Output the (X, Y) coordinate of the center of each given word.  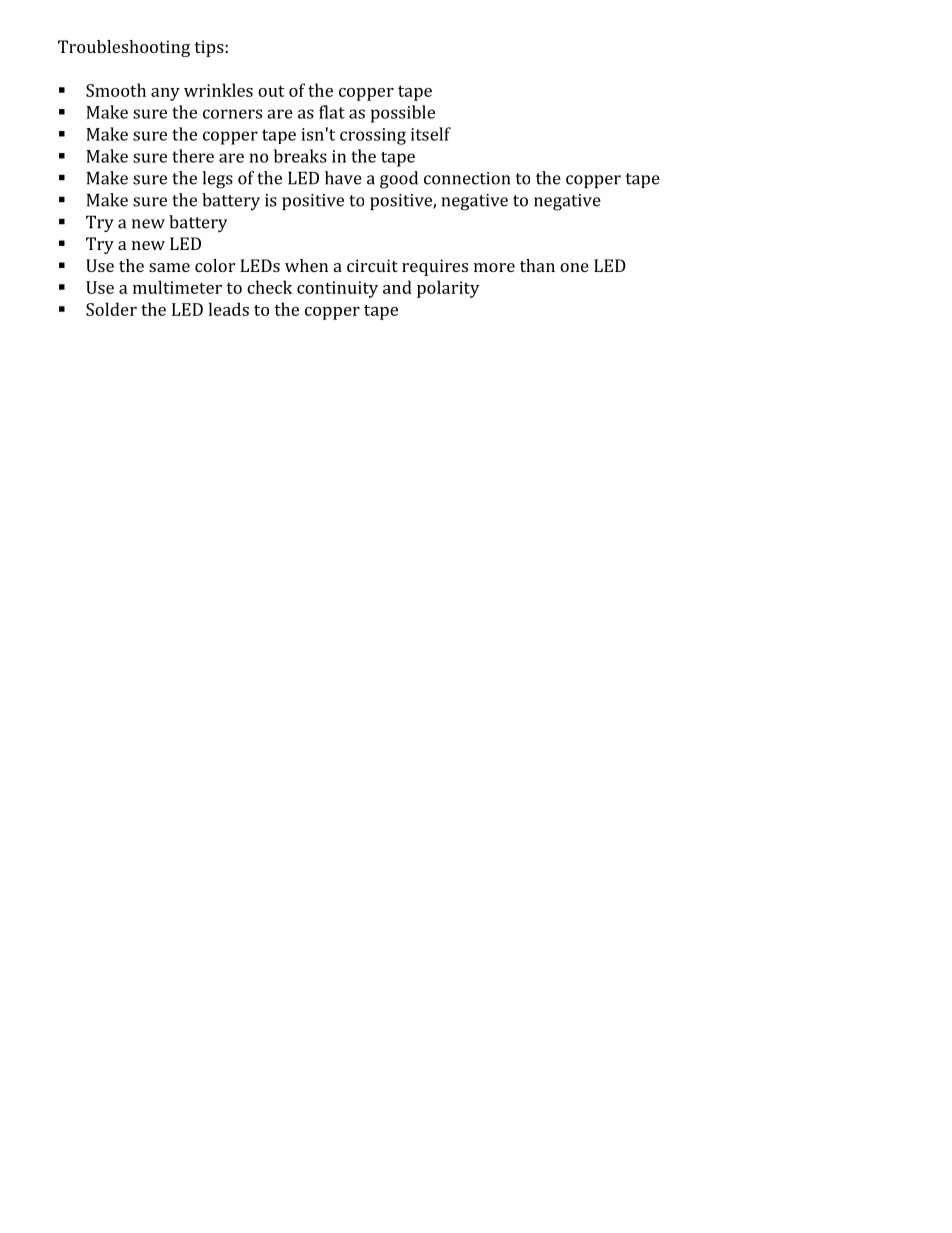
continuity (337, 289)
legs (217, 180)
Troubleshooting (124, 48)
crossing (373, 136)
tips (210, 48)
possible (403, 114)
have (343, 178)
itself (431, 134)
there (193, 156)
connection (467, 178)
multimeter (177, 287)
